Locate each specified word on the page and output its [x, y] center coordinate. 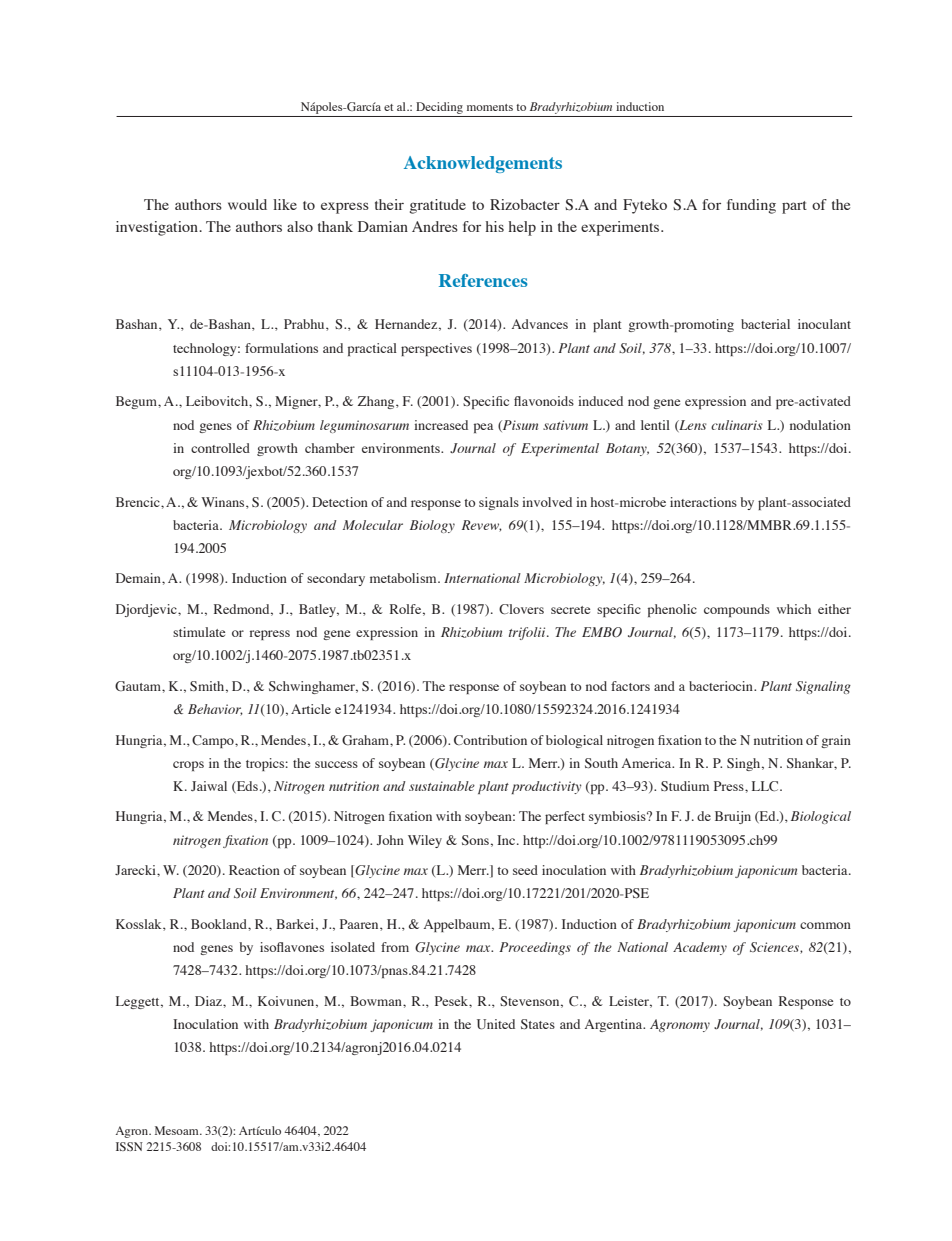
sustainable [442, 786]
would [247, 204]
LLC [766, 786]
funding [751, 206]
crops [188, 766]
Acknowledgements [483, 164]
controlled [220, 448]
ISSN [129, 1146]
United [496, 1024]
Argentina [615, 1025]
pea [483, 428]
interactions [703, 502]
